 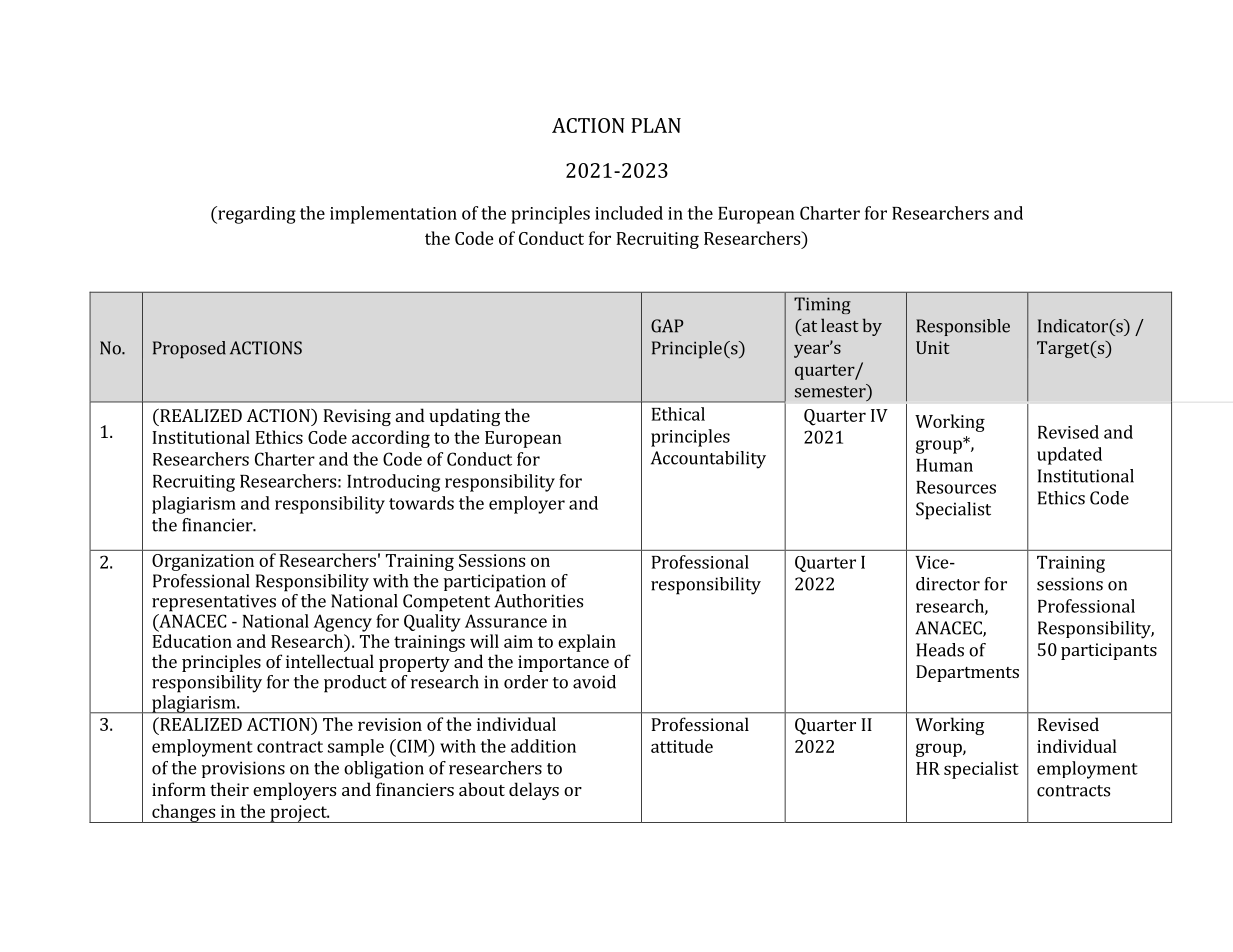 What do you see at coordinates (708, 460) in the screenshot?
I see `Accountability` at bounding box center [708, 460].
